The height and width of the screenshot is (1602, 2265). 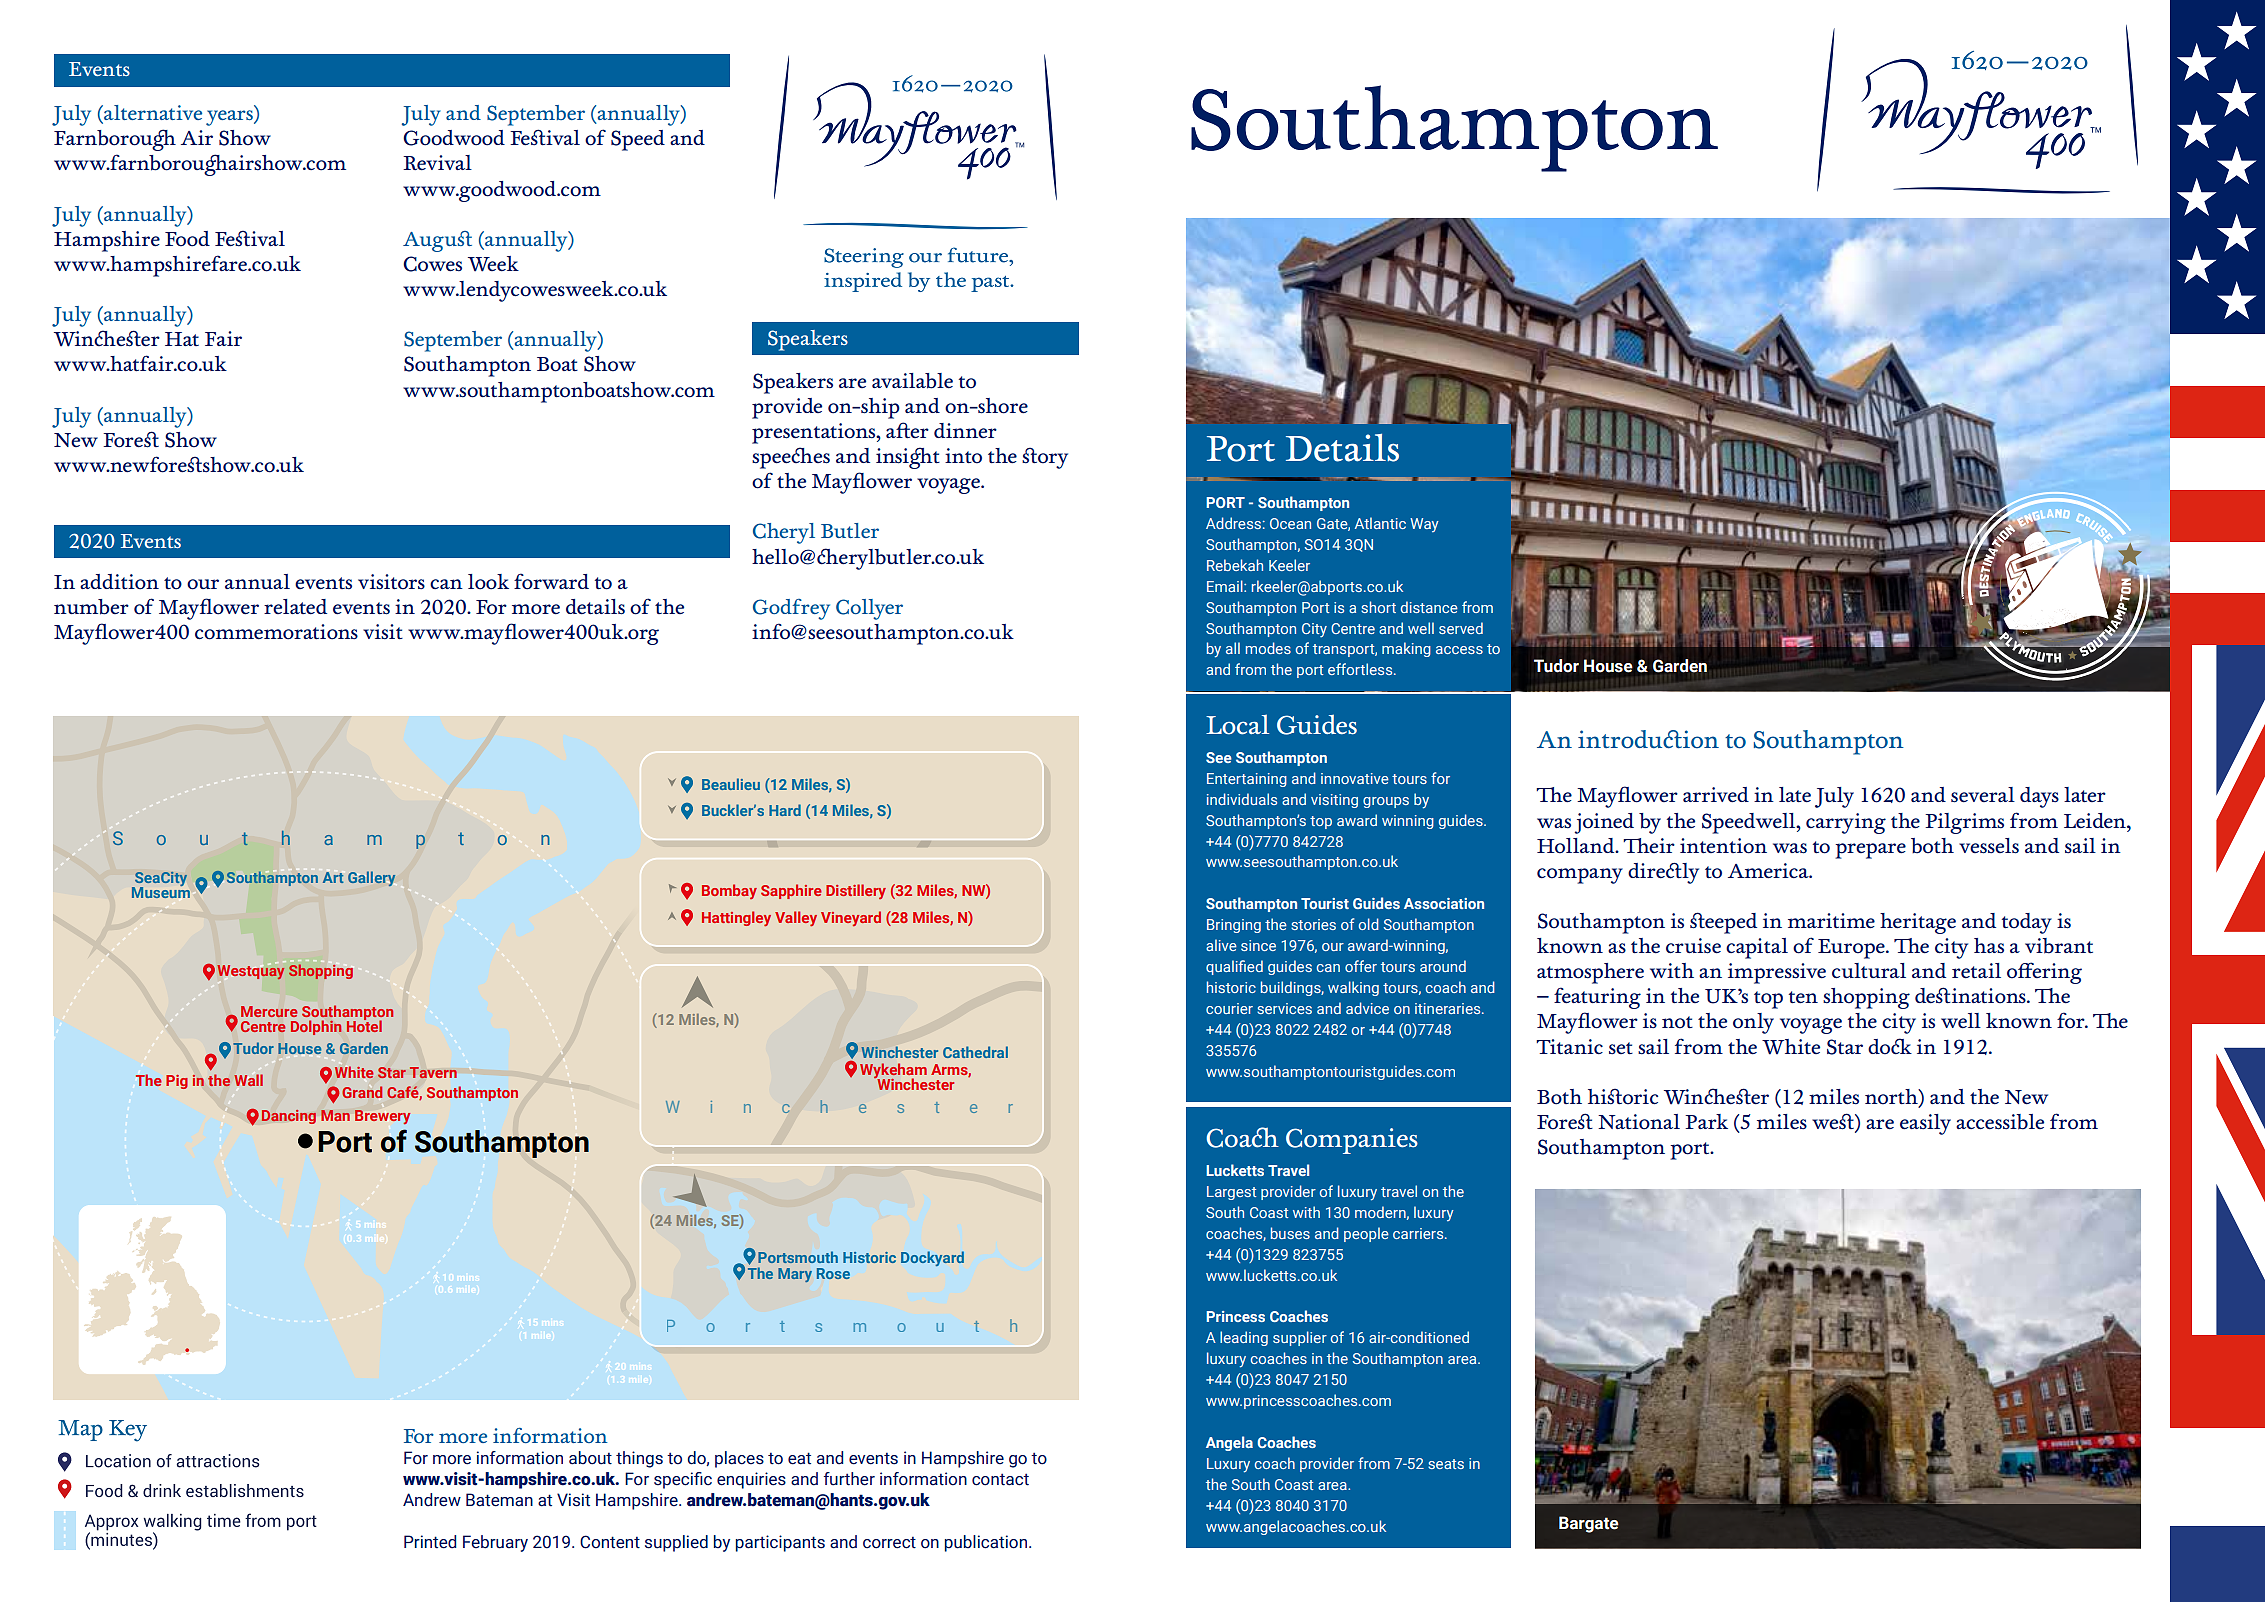 I want to click on look, so click(x=488, y=582).
